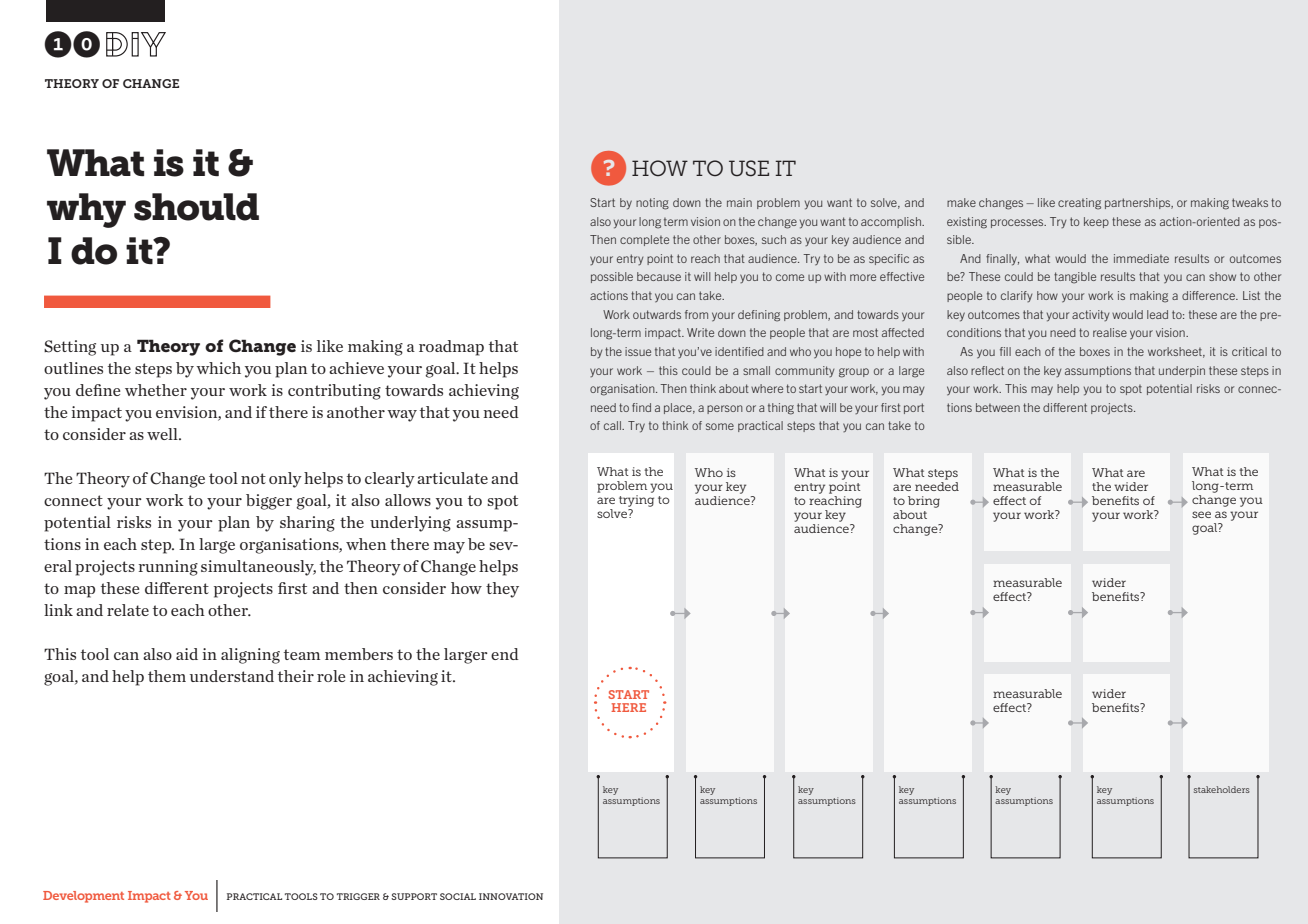 The image size is (1308, 924). Describe the element at coordinates (652, 204) in the document. I see `noting` at that location.
